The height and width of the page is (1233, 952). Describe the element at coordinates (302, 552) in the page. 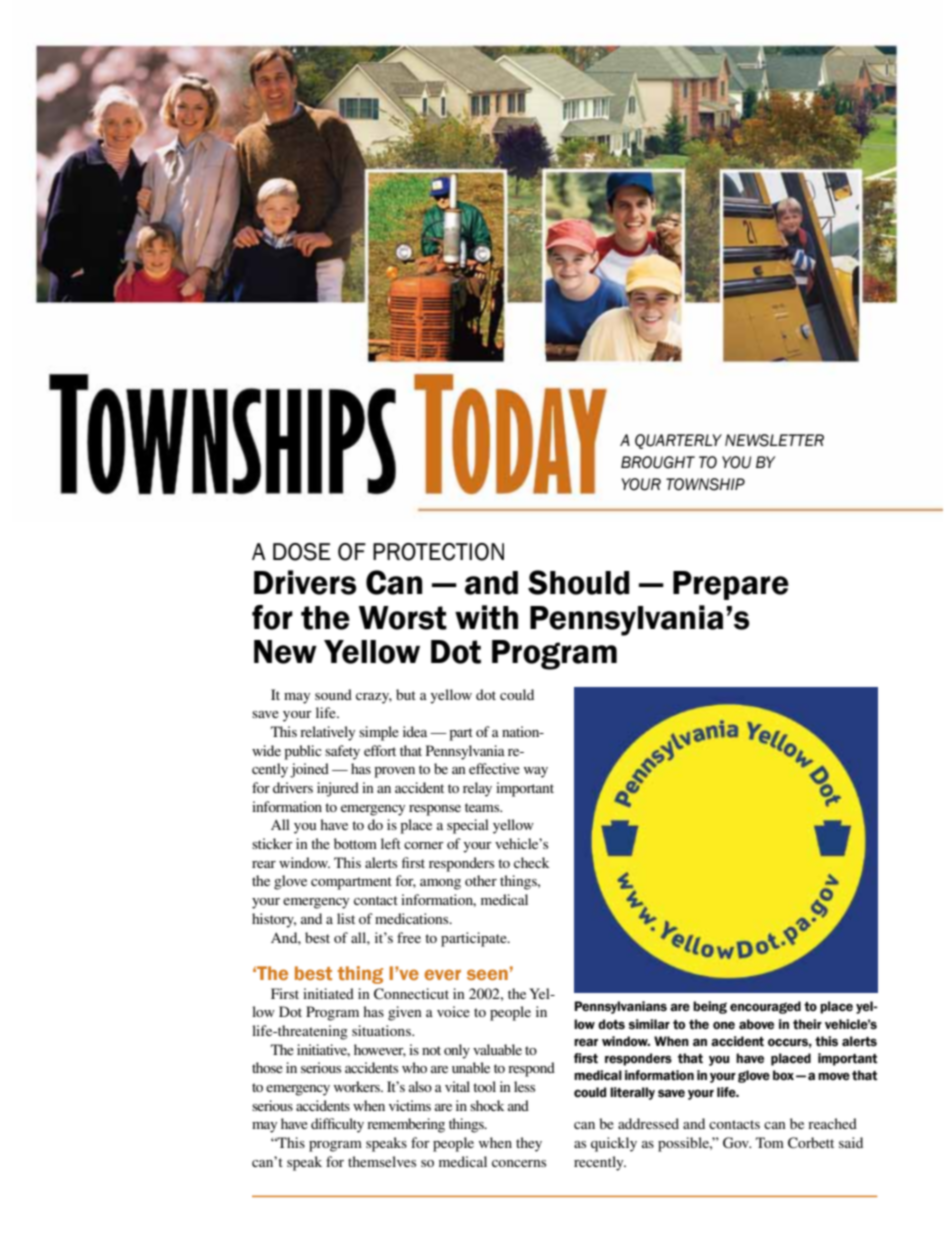

I see `Dose` at that location.
